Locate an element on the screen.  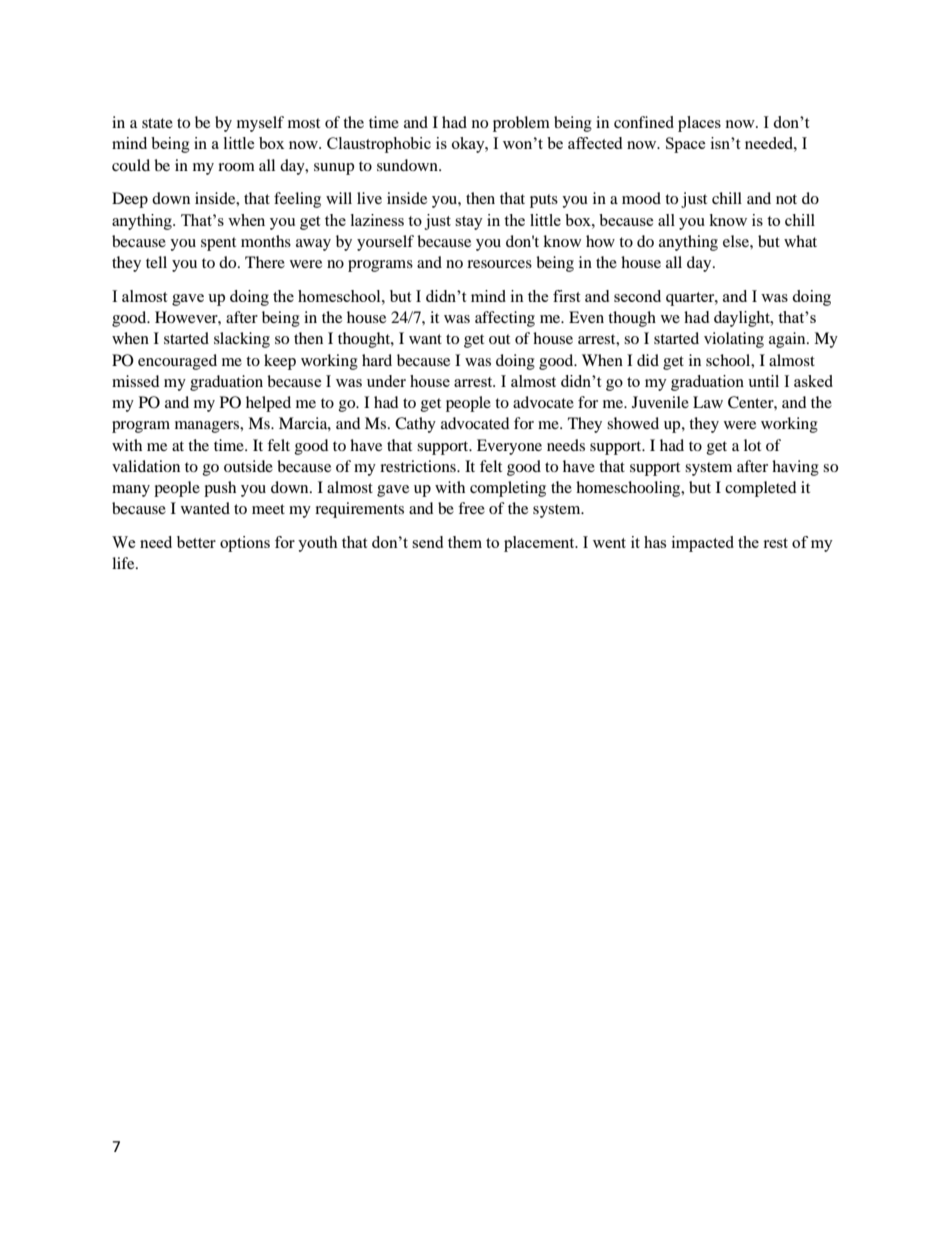
Cathy is located at coordinates (415, 425).
